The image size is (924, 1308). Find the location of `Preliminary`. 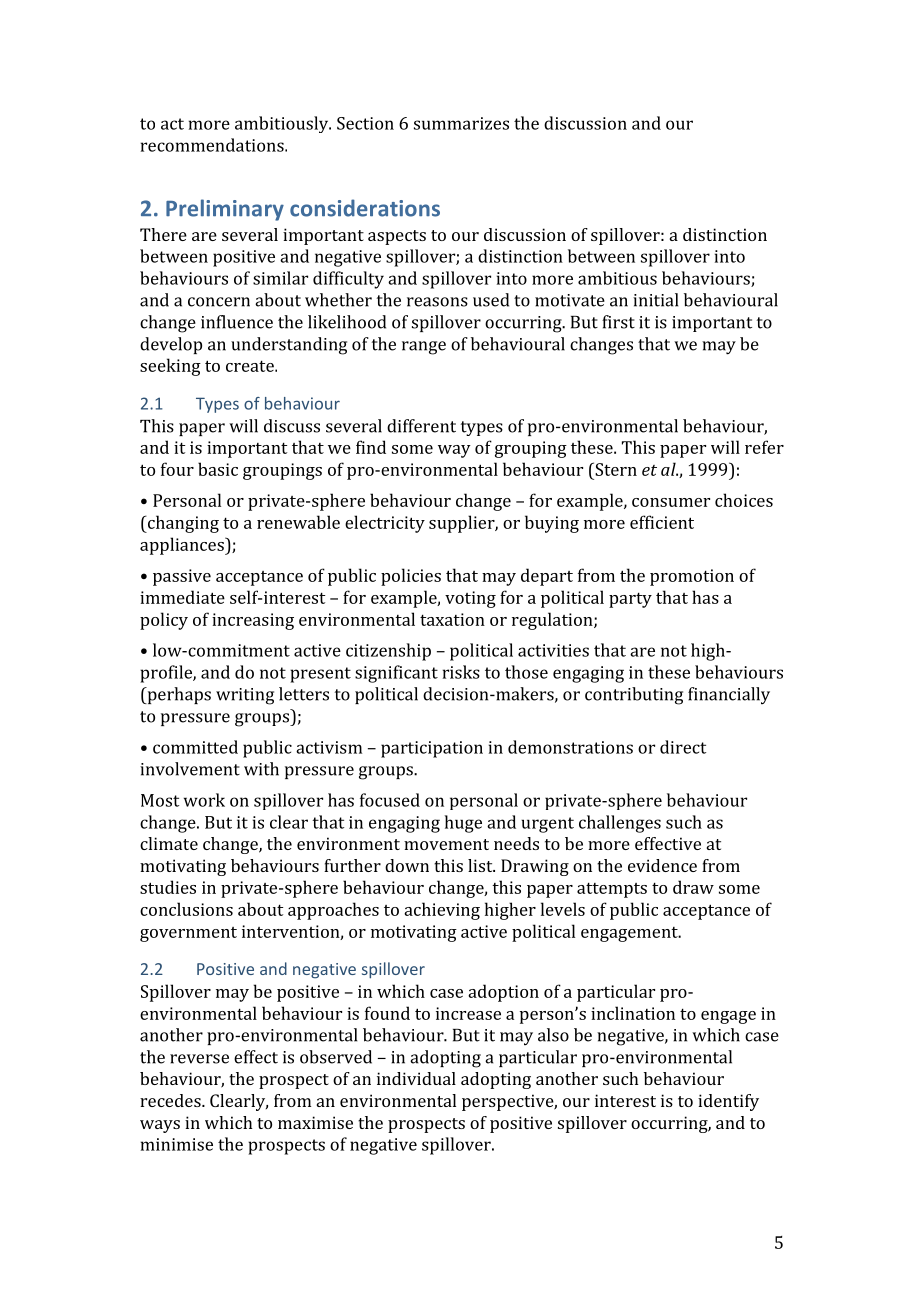

Preliminary is located at coordinates (225, 210).
